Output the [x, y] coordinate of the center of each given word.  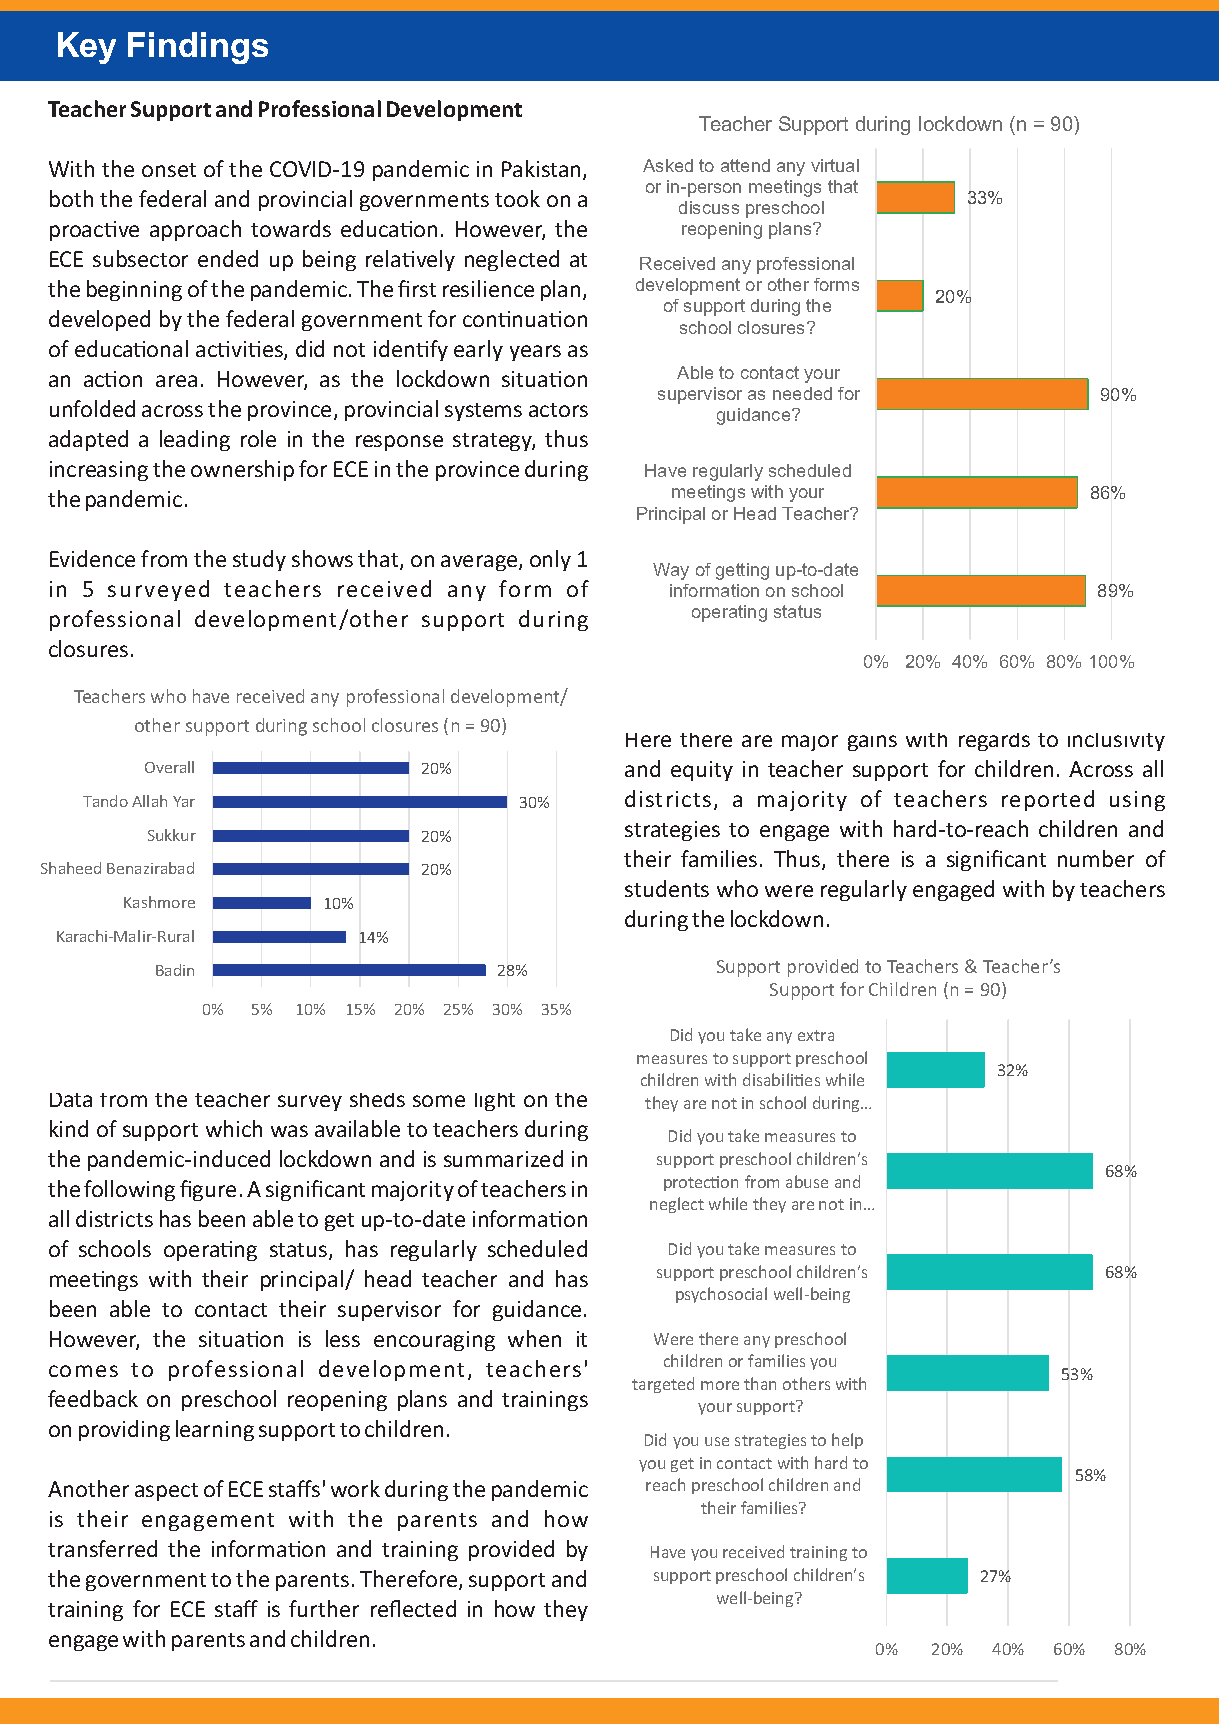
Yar [184, 801]
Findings [198, 48]
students [667, 888]
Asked [668, 165]
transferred [102, 1548]
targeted [663, 1385]
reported [1048, 800]
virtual [835, 165]
